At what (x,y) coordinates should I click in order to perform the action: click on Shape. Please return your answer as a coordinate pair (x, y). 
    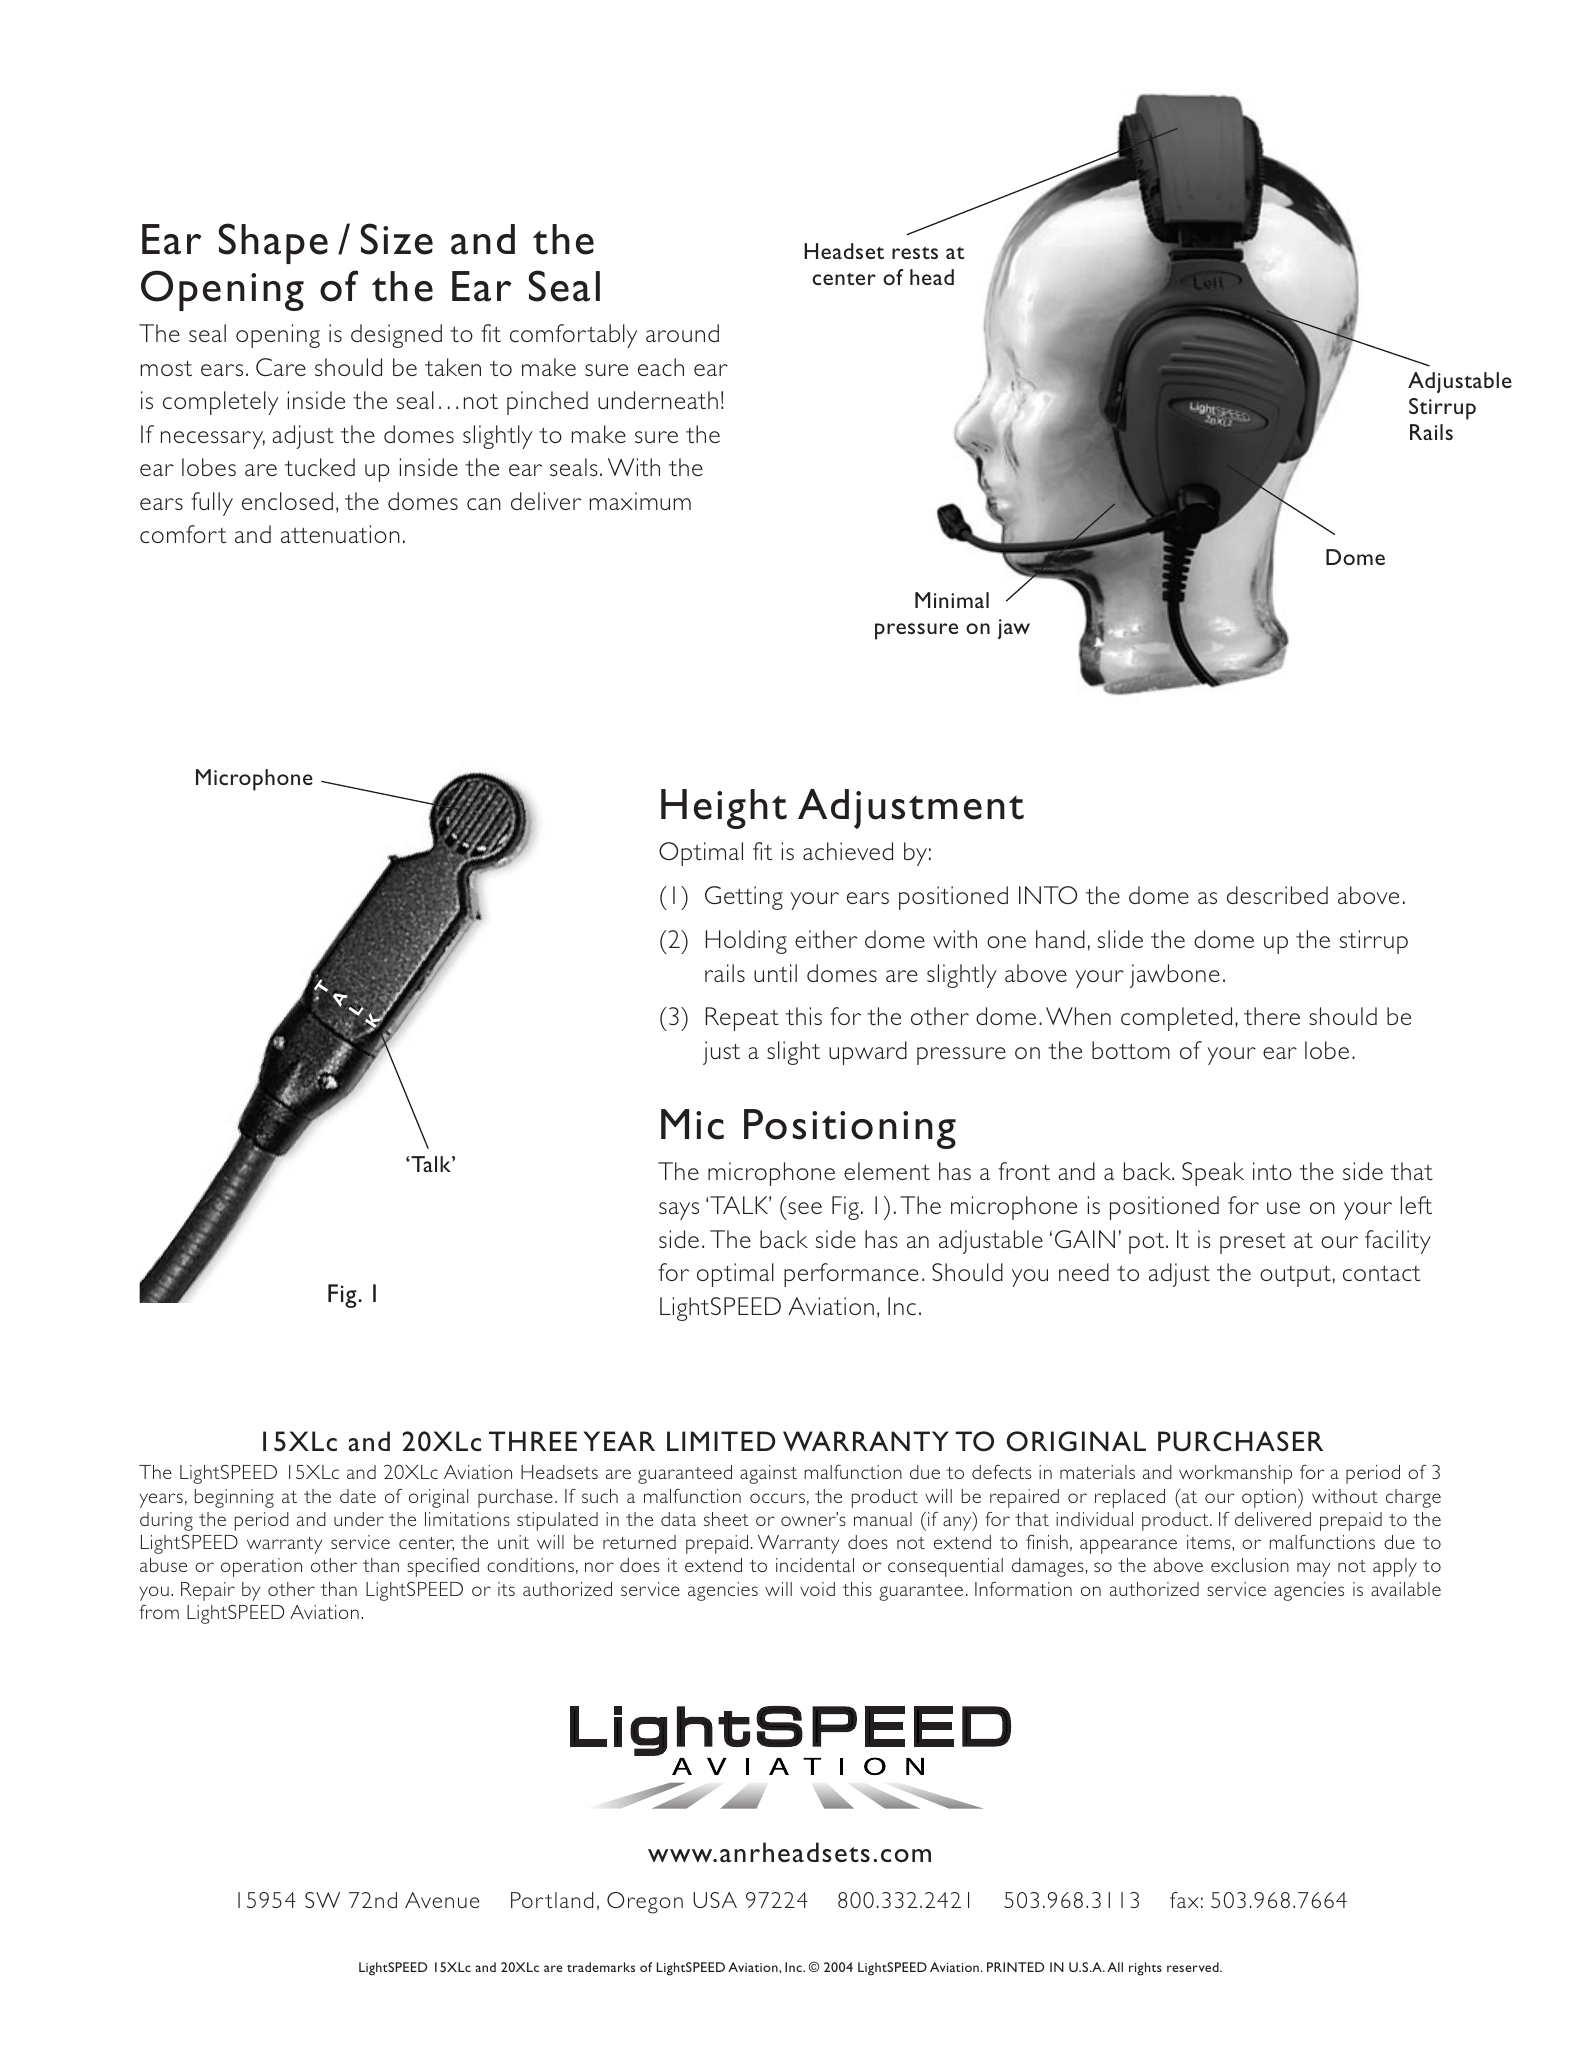
    Looking at the image, I should click on (273, 243).
